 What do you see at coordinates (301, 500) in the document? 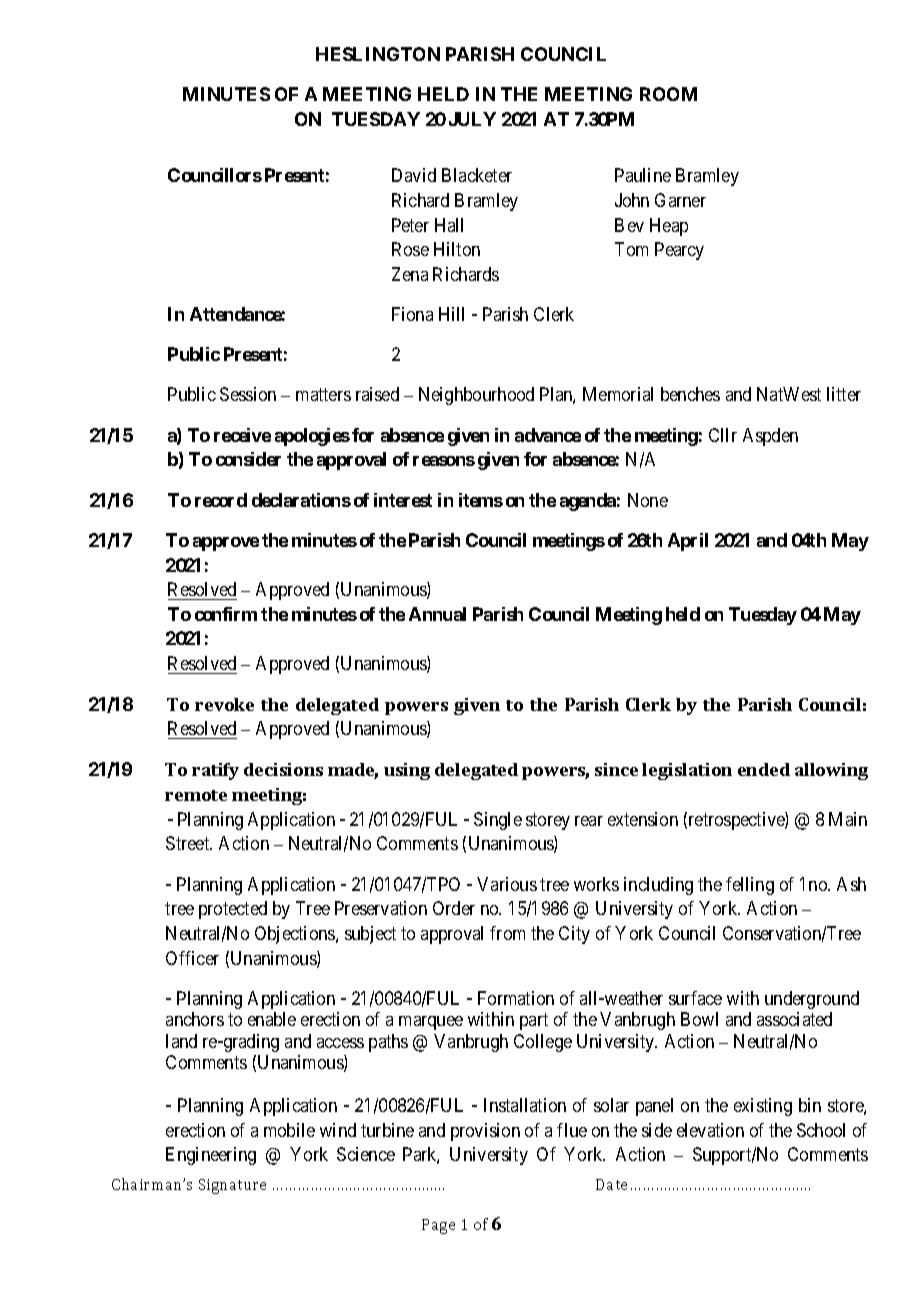
I see `declarations` at bounding box center [301, 500].
